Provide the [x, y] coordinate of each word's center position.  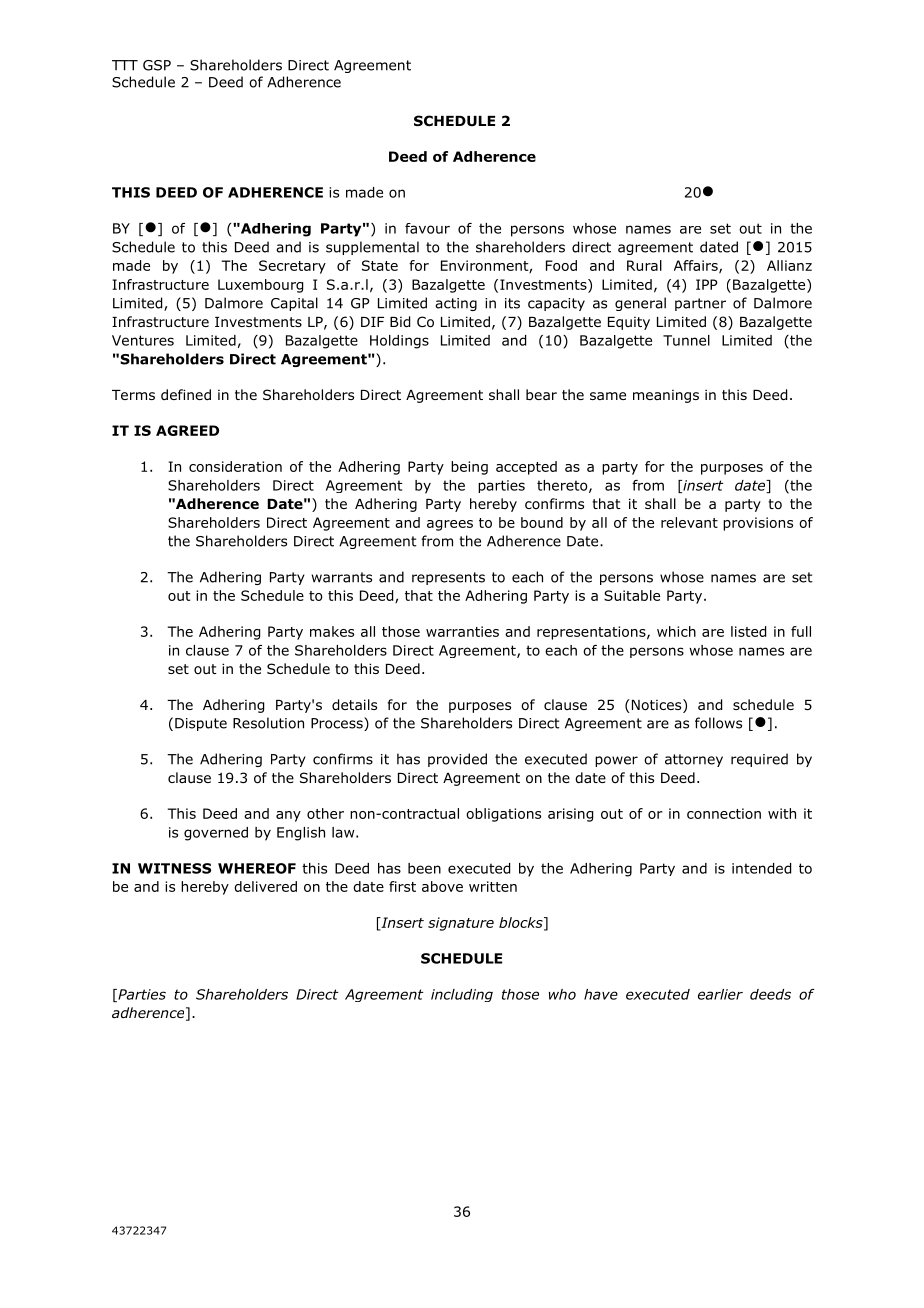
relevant [689, 522]
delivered [265, 886]
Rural [644, 265]
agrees [450, 525]
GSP [157, 65]
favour [427, 228]
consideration [235, 466]
